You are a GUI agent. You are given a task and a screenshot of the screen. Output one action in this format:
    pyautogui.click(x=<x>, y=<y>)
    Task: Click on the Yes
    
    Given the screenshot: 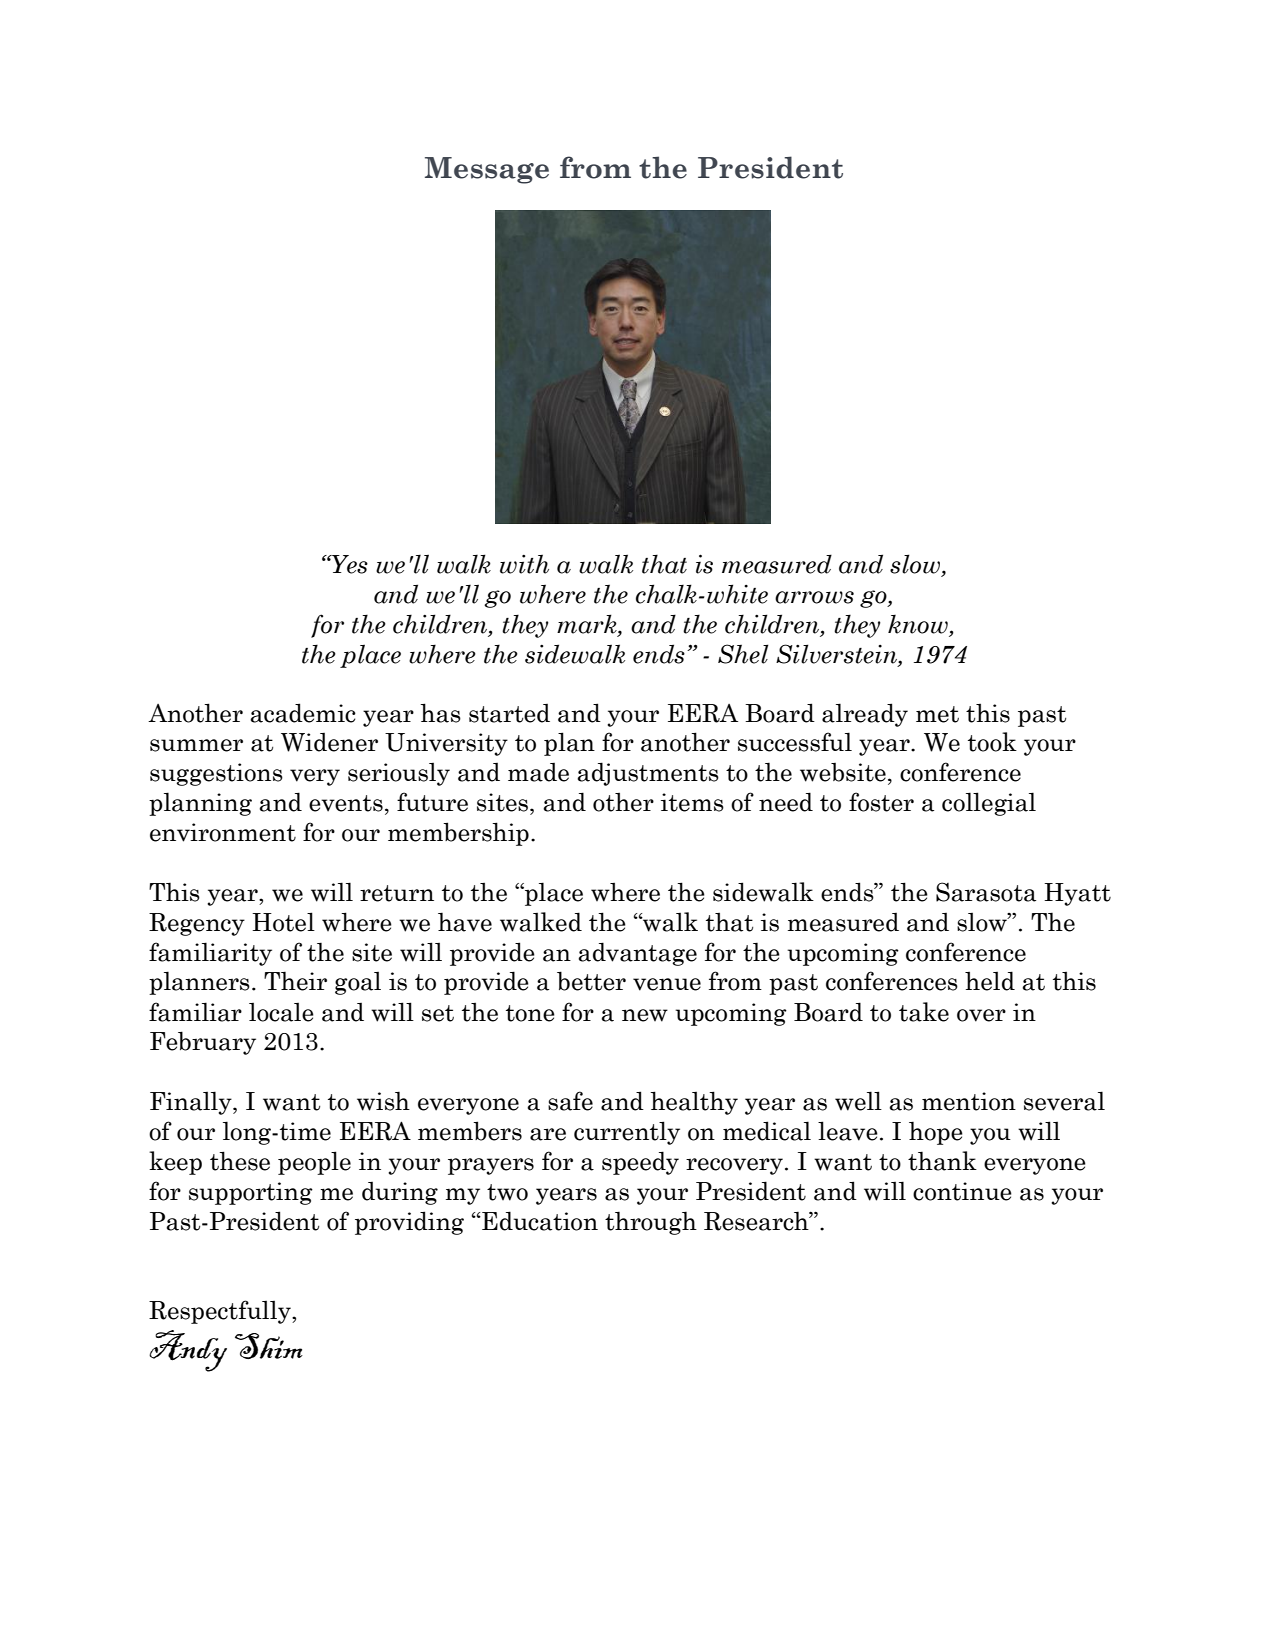 What is the action you would take?
    pyautogui.click(x=349, y=564)
